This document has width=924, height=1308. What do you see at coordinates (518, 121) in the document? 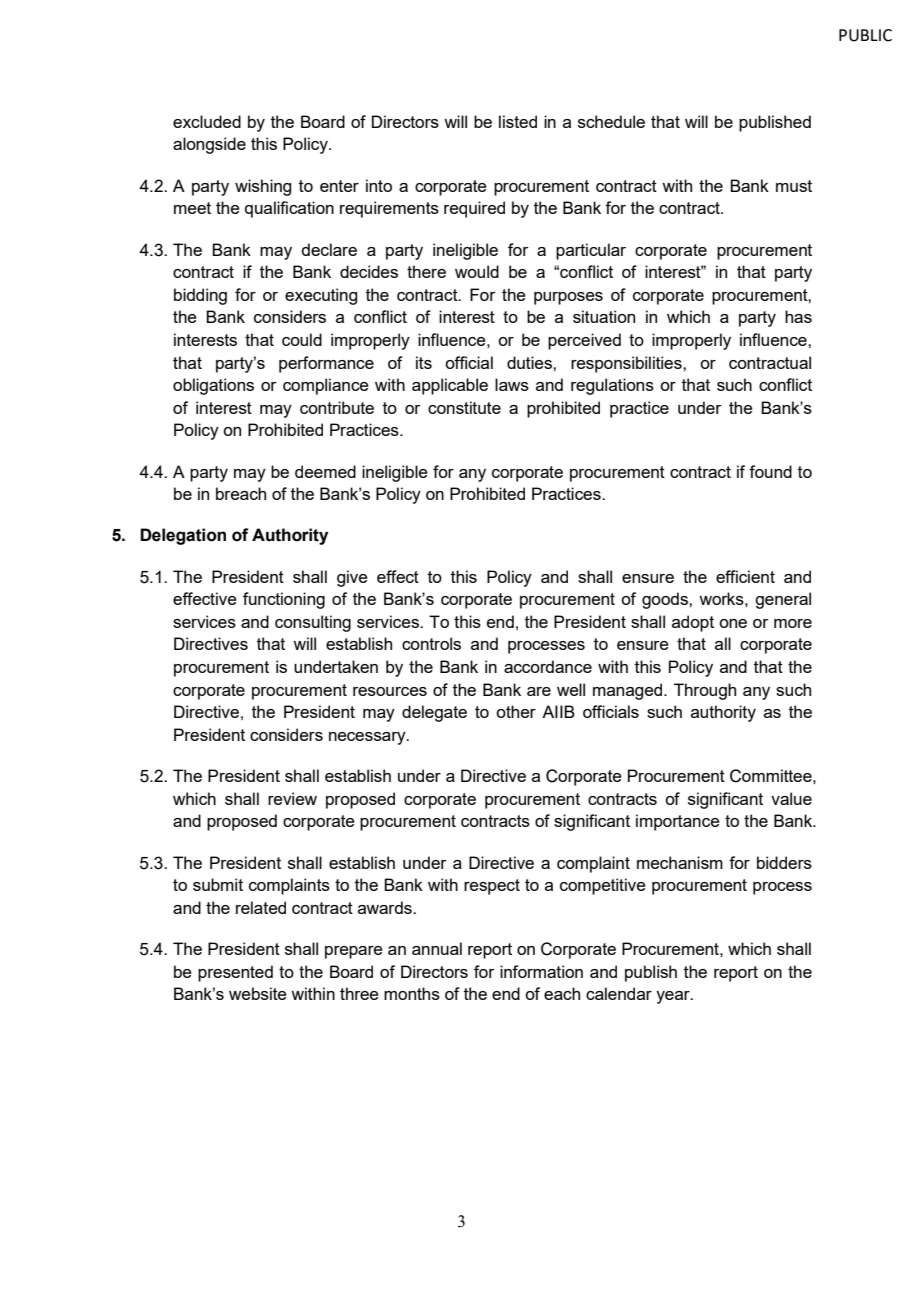
I see `listed` at bounding box center [518, 121].
